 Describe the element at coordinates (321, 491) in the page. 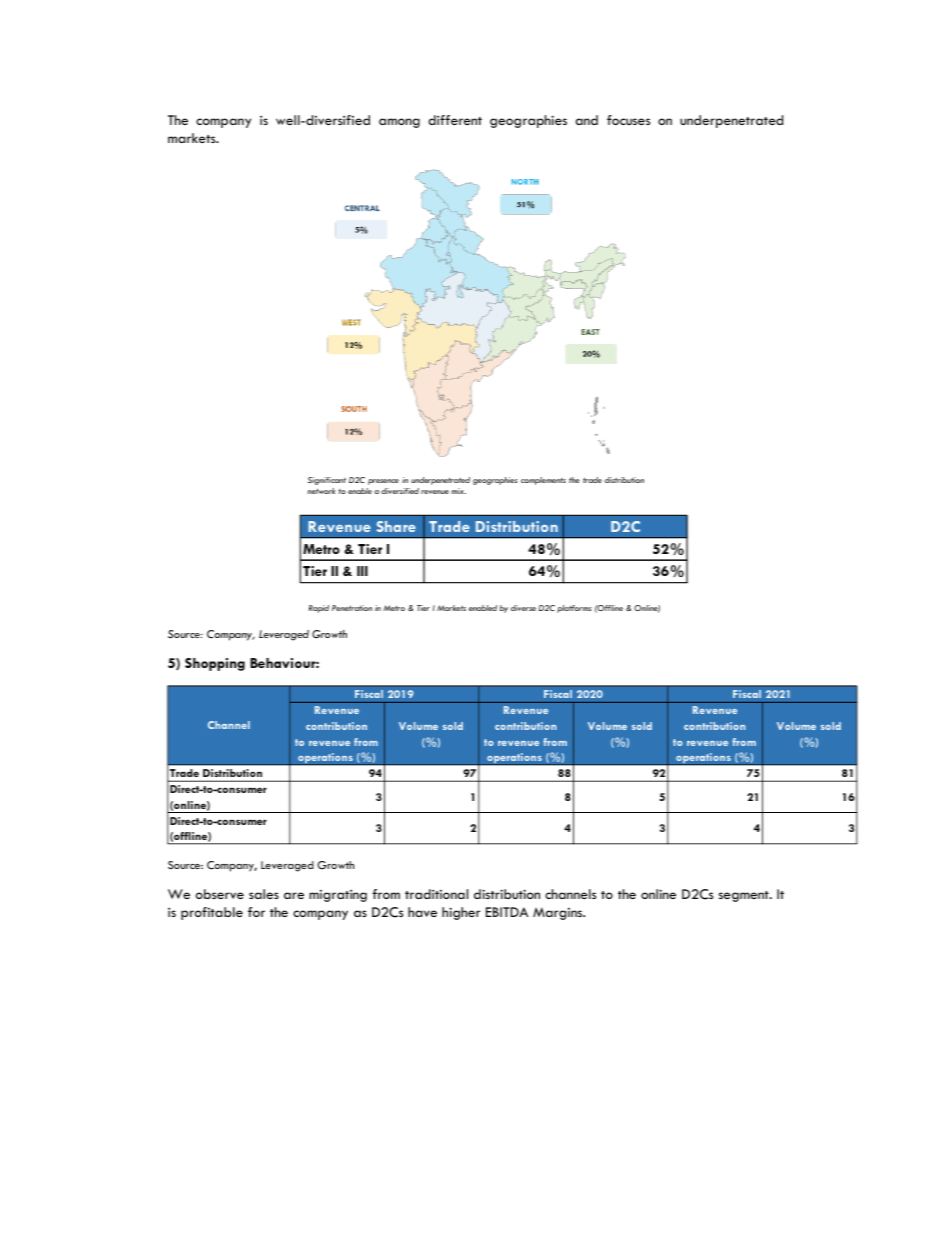

I see `network` at that location.
